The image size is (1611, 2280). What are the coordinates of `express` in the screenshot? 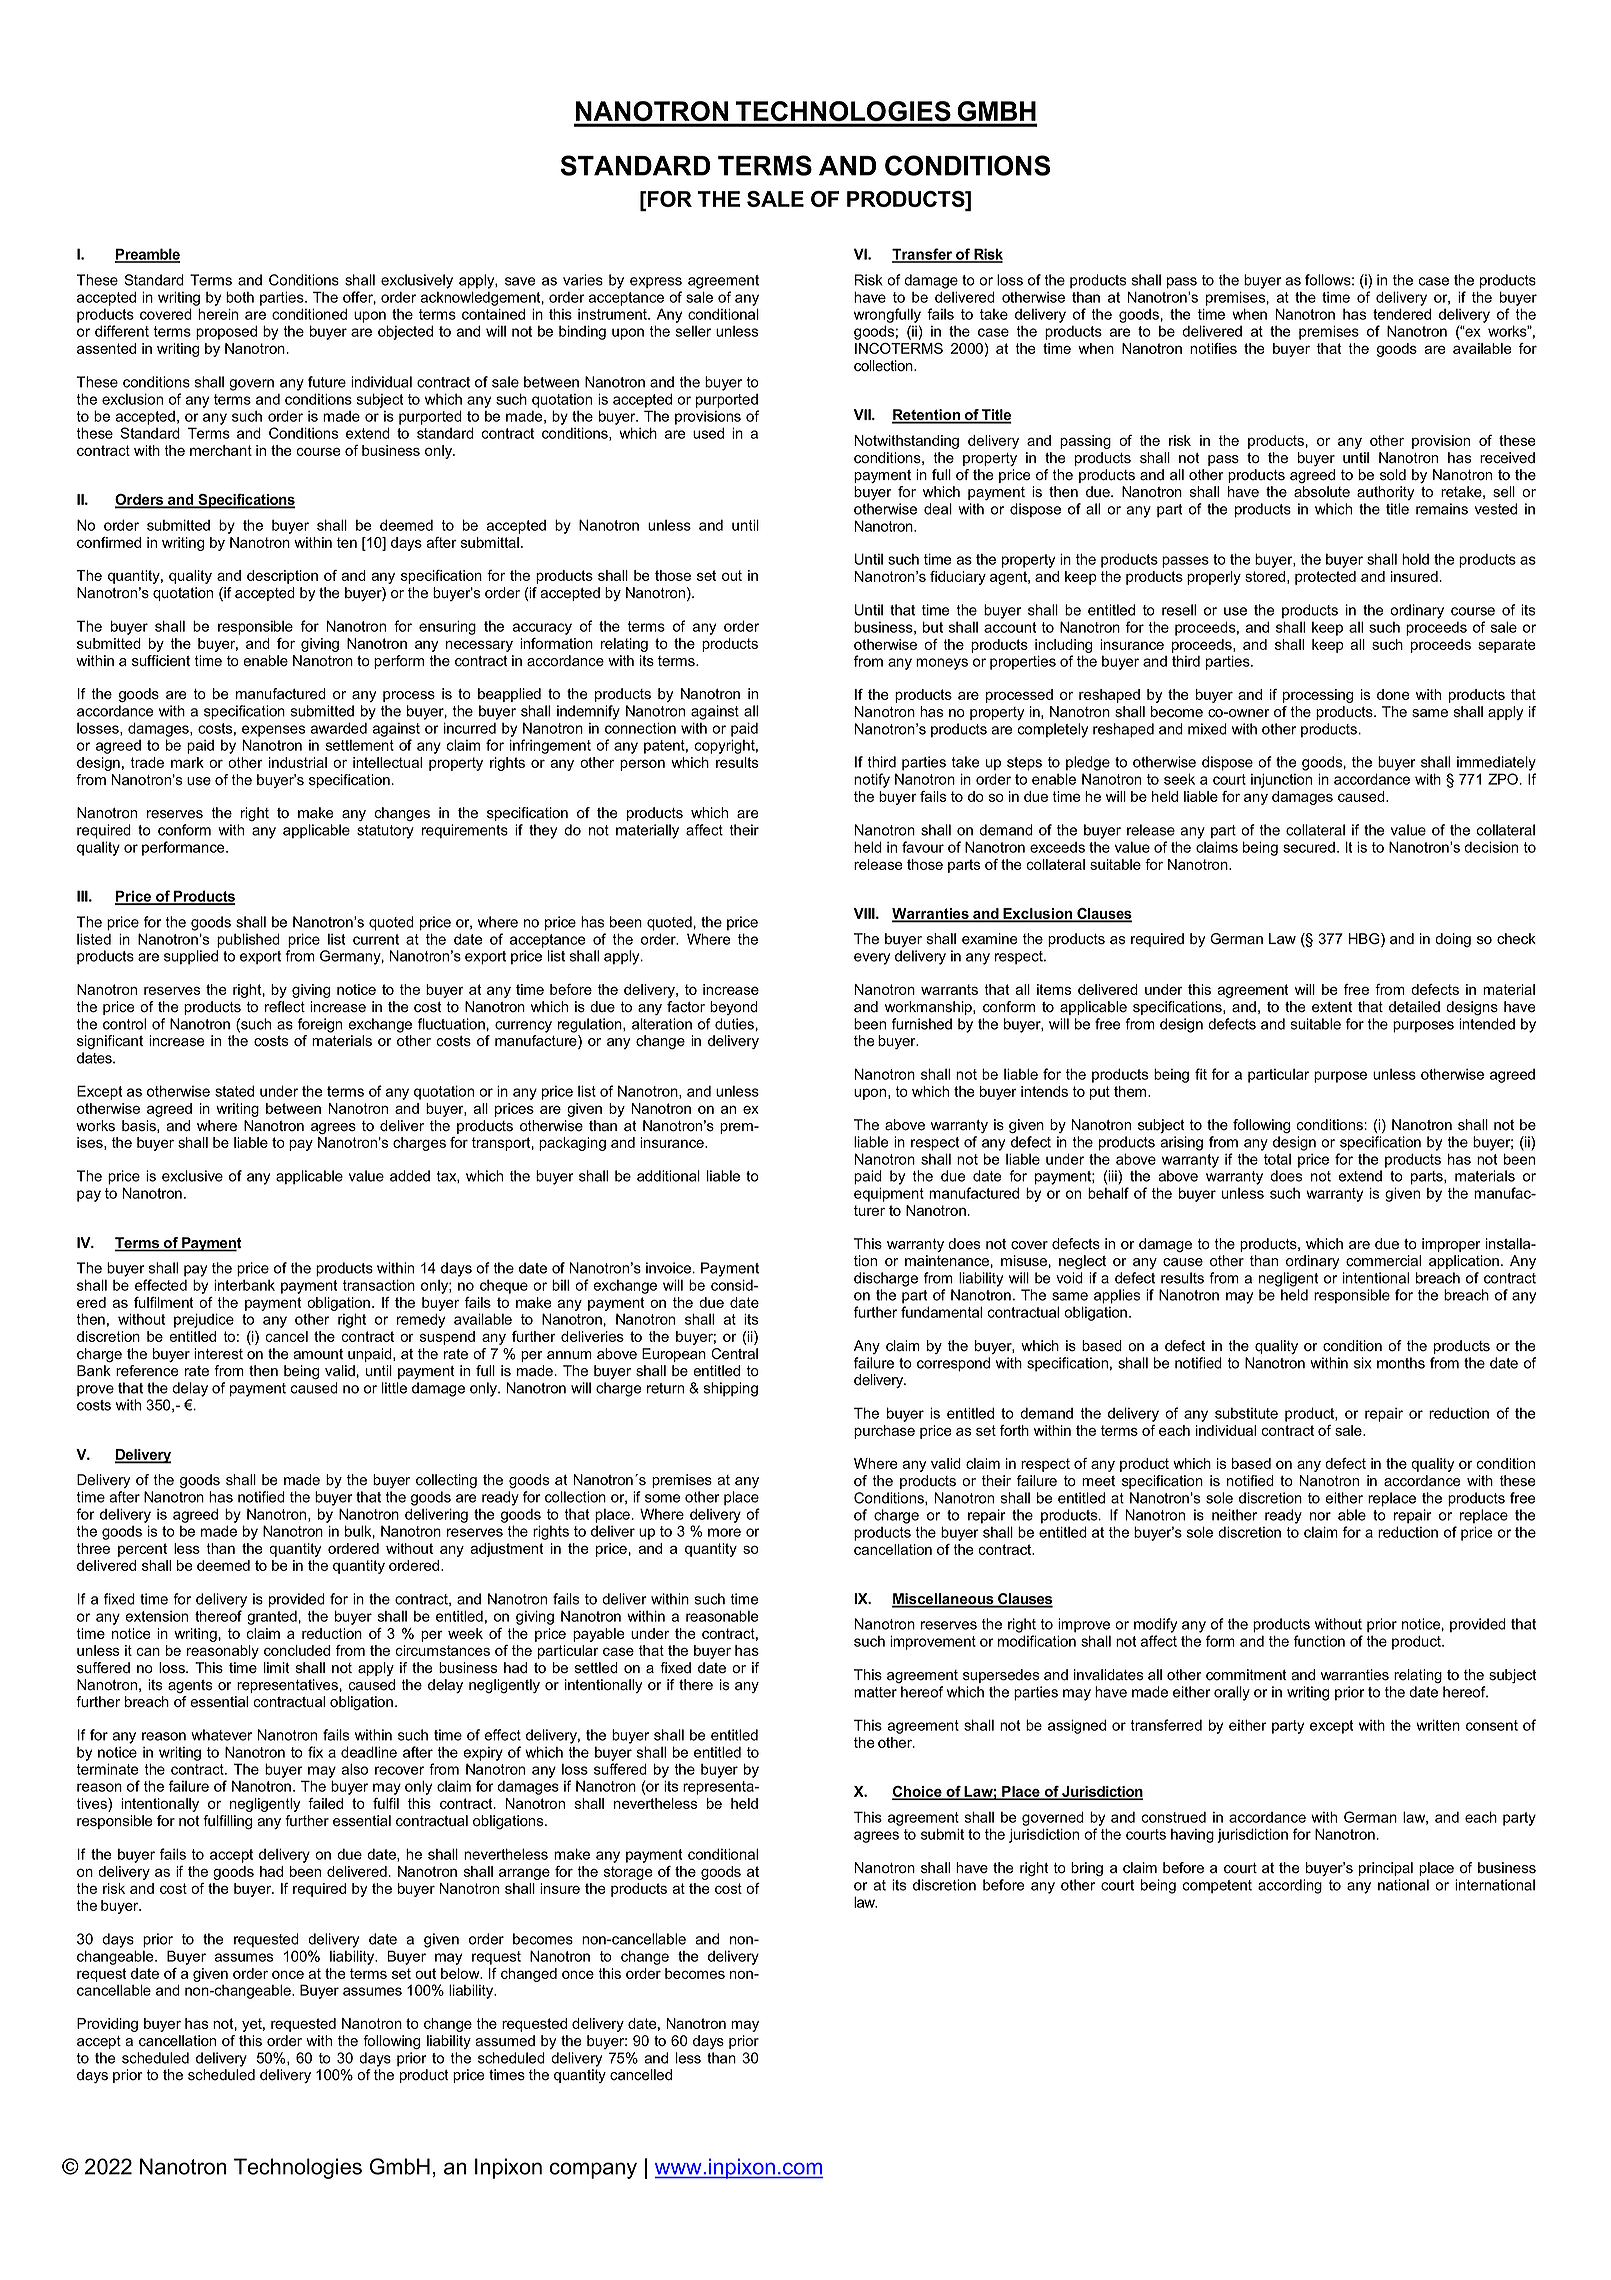 It's located at (656, 283).
